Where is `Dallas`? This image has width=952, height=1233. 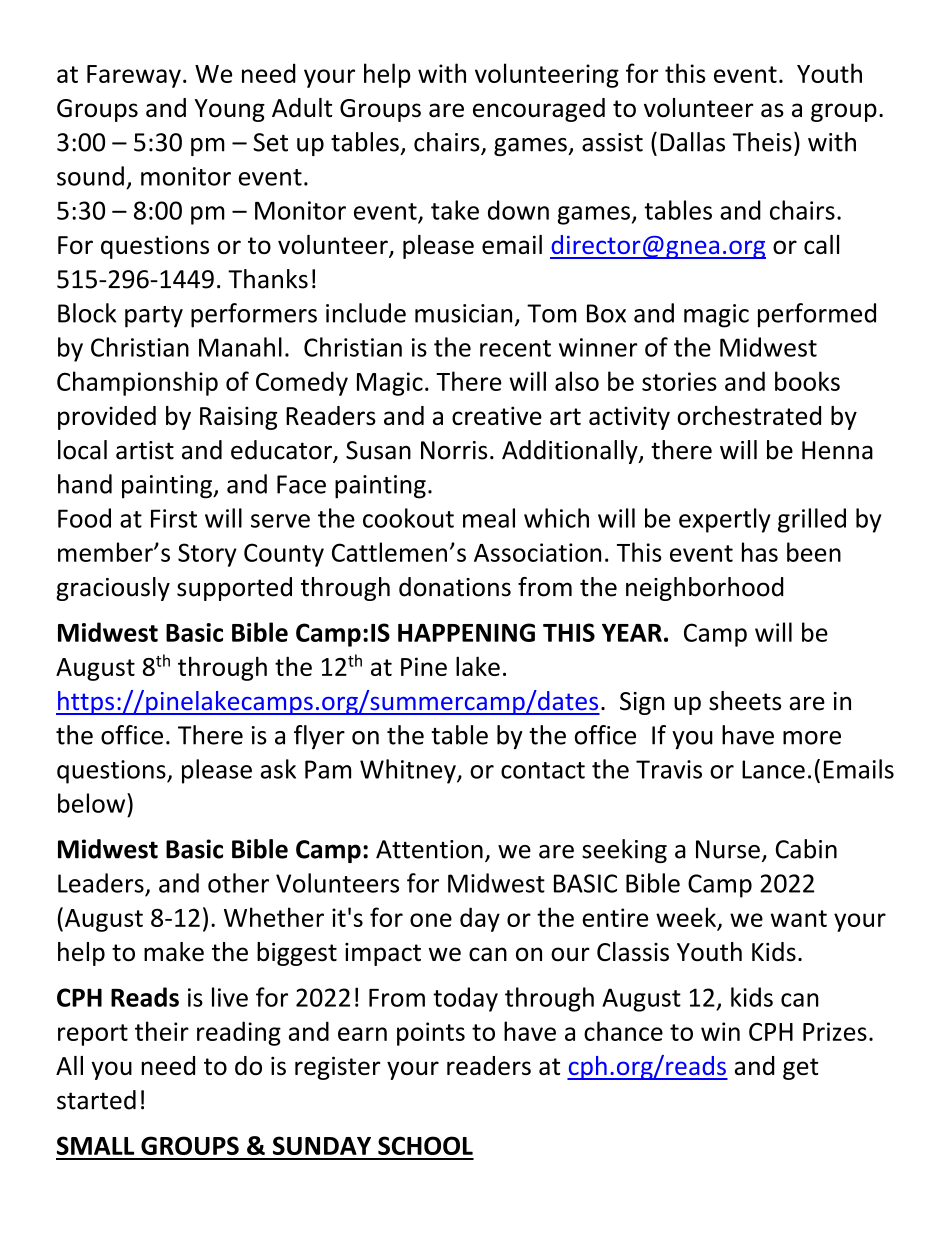 Dallas is located at coordinates (692, 142).
